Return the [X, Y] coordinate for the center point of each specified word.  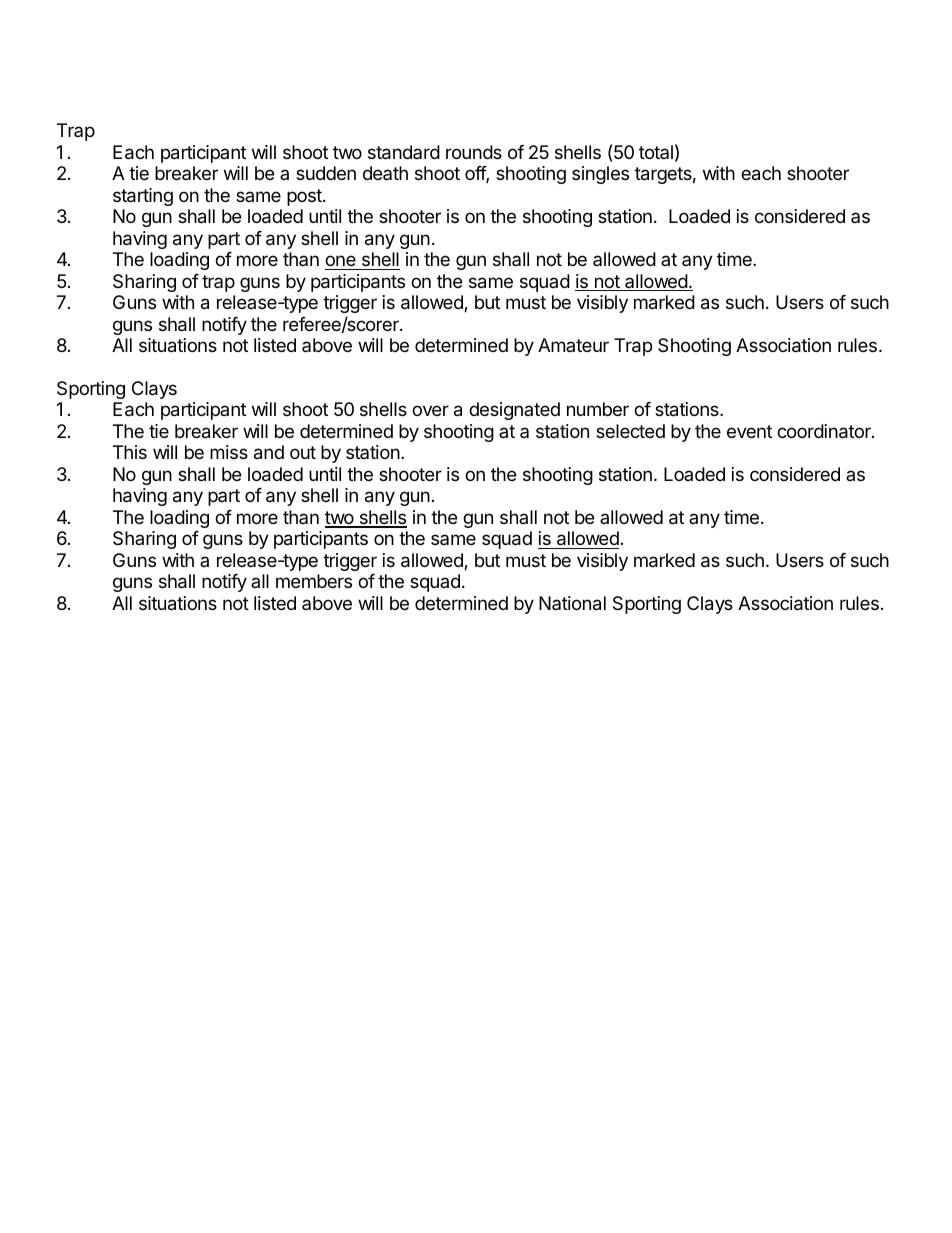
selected [630, 431]
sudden [326, 173]
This [130, 452]
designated [514, 411]
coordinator [825, 431]
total [656, 152]
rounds [474, 152]
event [749, 431]
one [340, 260]
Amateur [573, 345]
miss [229, 452]
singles [600, 175]
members [314, 581]
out [303, 452]
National [572, 603]
